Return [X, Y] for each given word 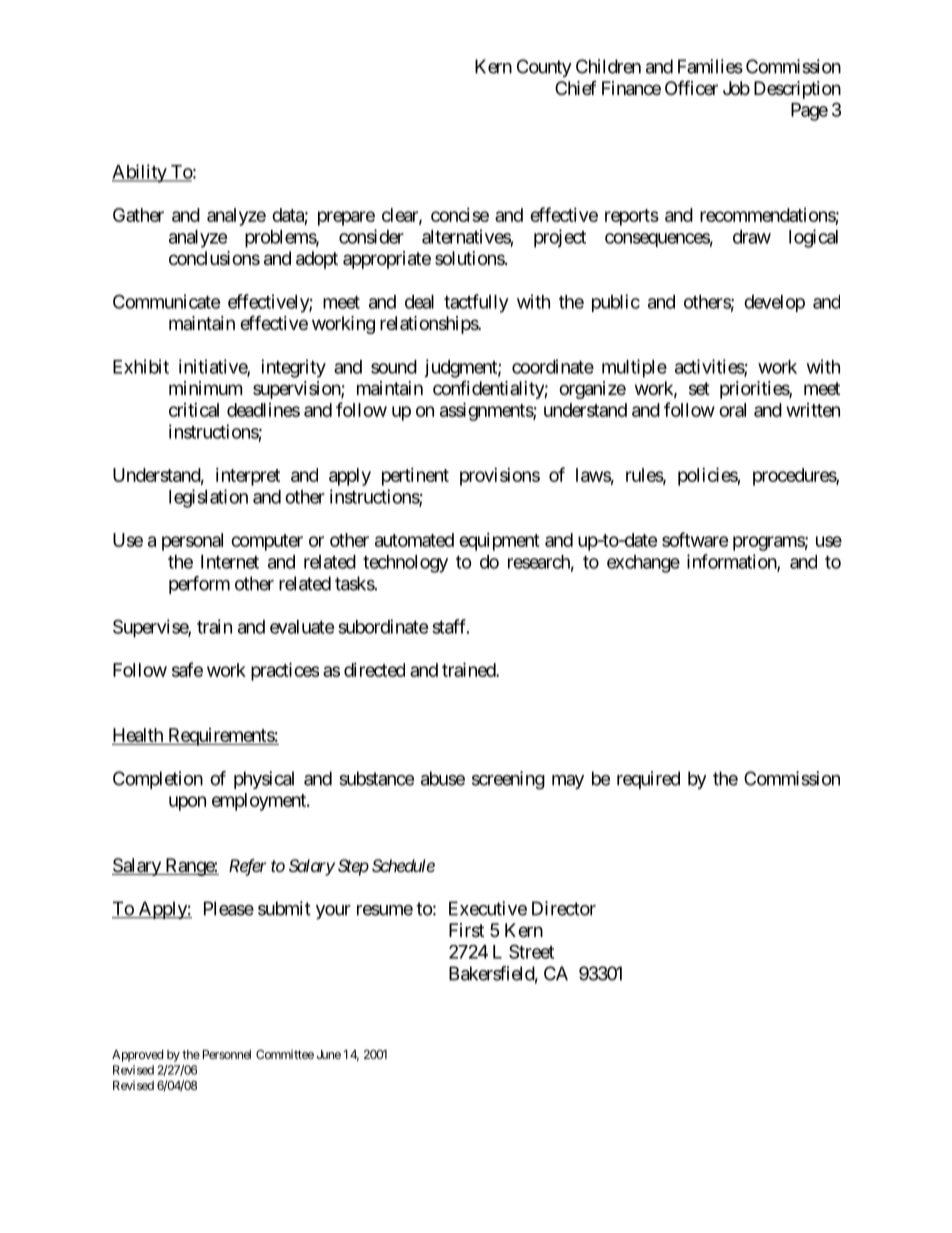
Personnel [227, 1054]
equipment [499, 542]
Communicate [167, 301]
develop [774, 303]
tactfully [476, 303]
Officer [691, 87]
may [568, 782]
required [648, 780]
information [732, 562]
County [544, 68]
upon [187, 803]
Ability [140, 173]
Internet [230, 562]
